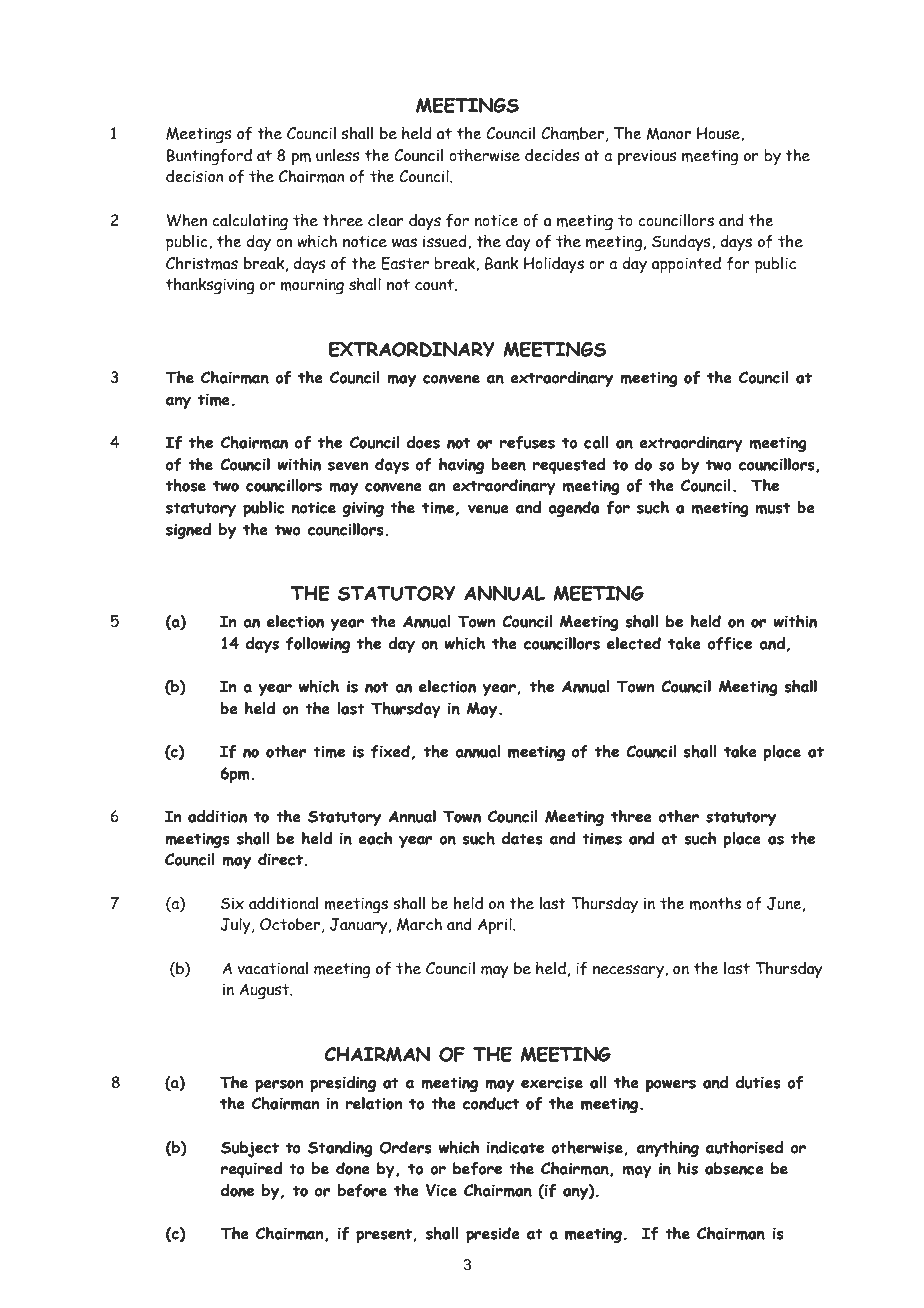 Image resolution: width=924 pixels, height=1308 pixels. What do you see at coordinates (552, 155) in the screenshot?
I see `decides` at bounding box center [552, 155].
